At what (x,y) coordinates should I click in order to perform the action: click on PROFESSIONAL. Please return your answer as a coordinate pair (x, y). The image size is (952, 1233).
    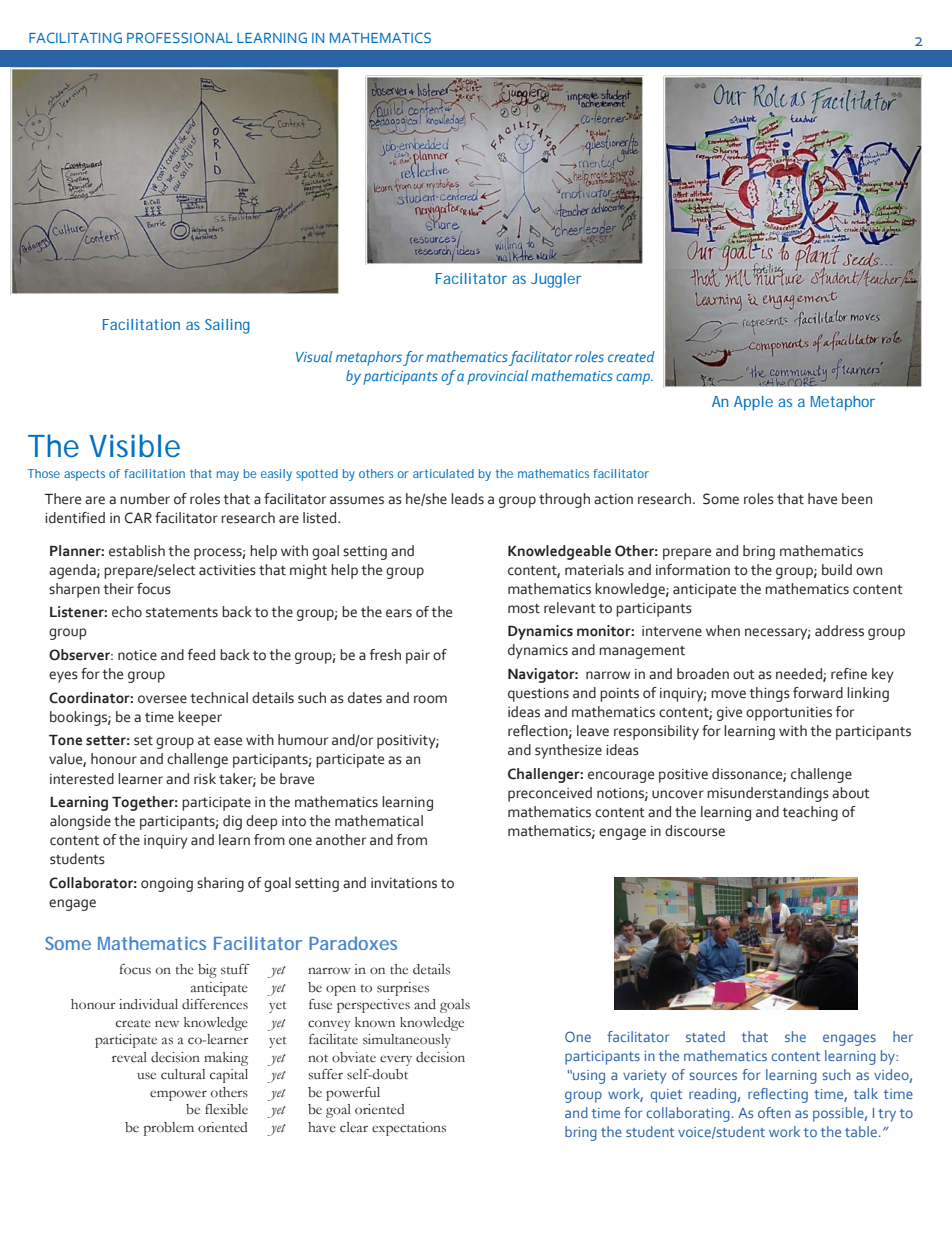
    Looking at the image, I should click on (180, 37).
